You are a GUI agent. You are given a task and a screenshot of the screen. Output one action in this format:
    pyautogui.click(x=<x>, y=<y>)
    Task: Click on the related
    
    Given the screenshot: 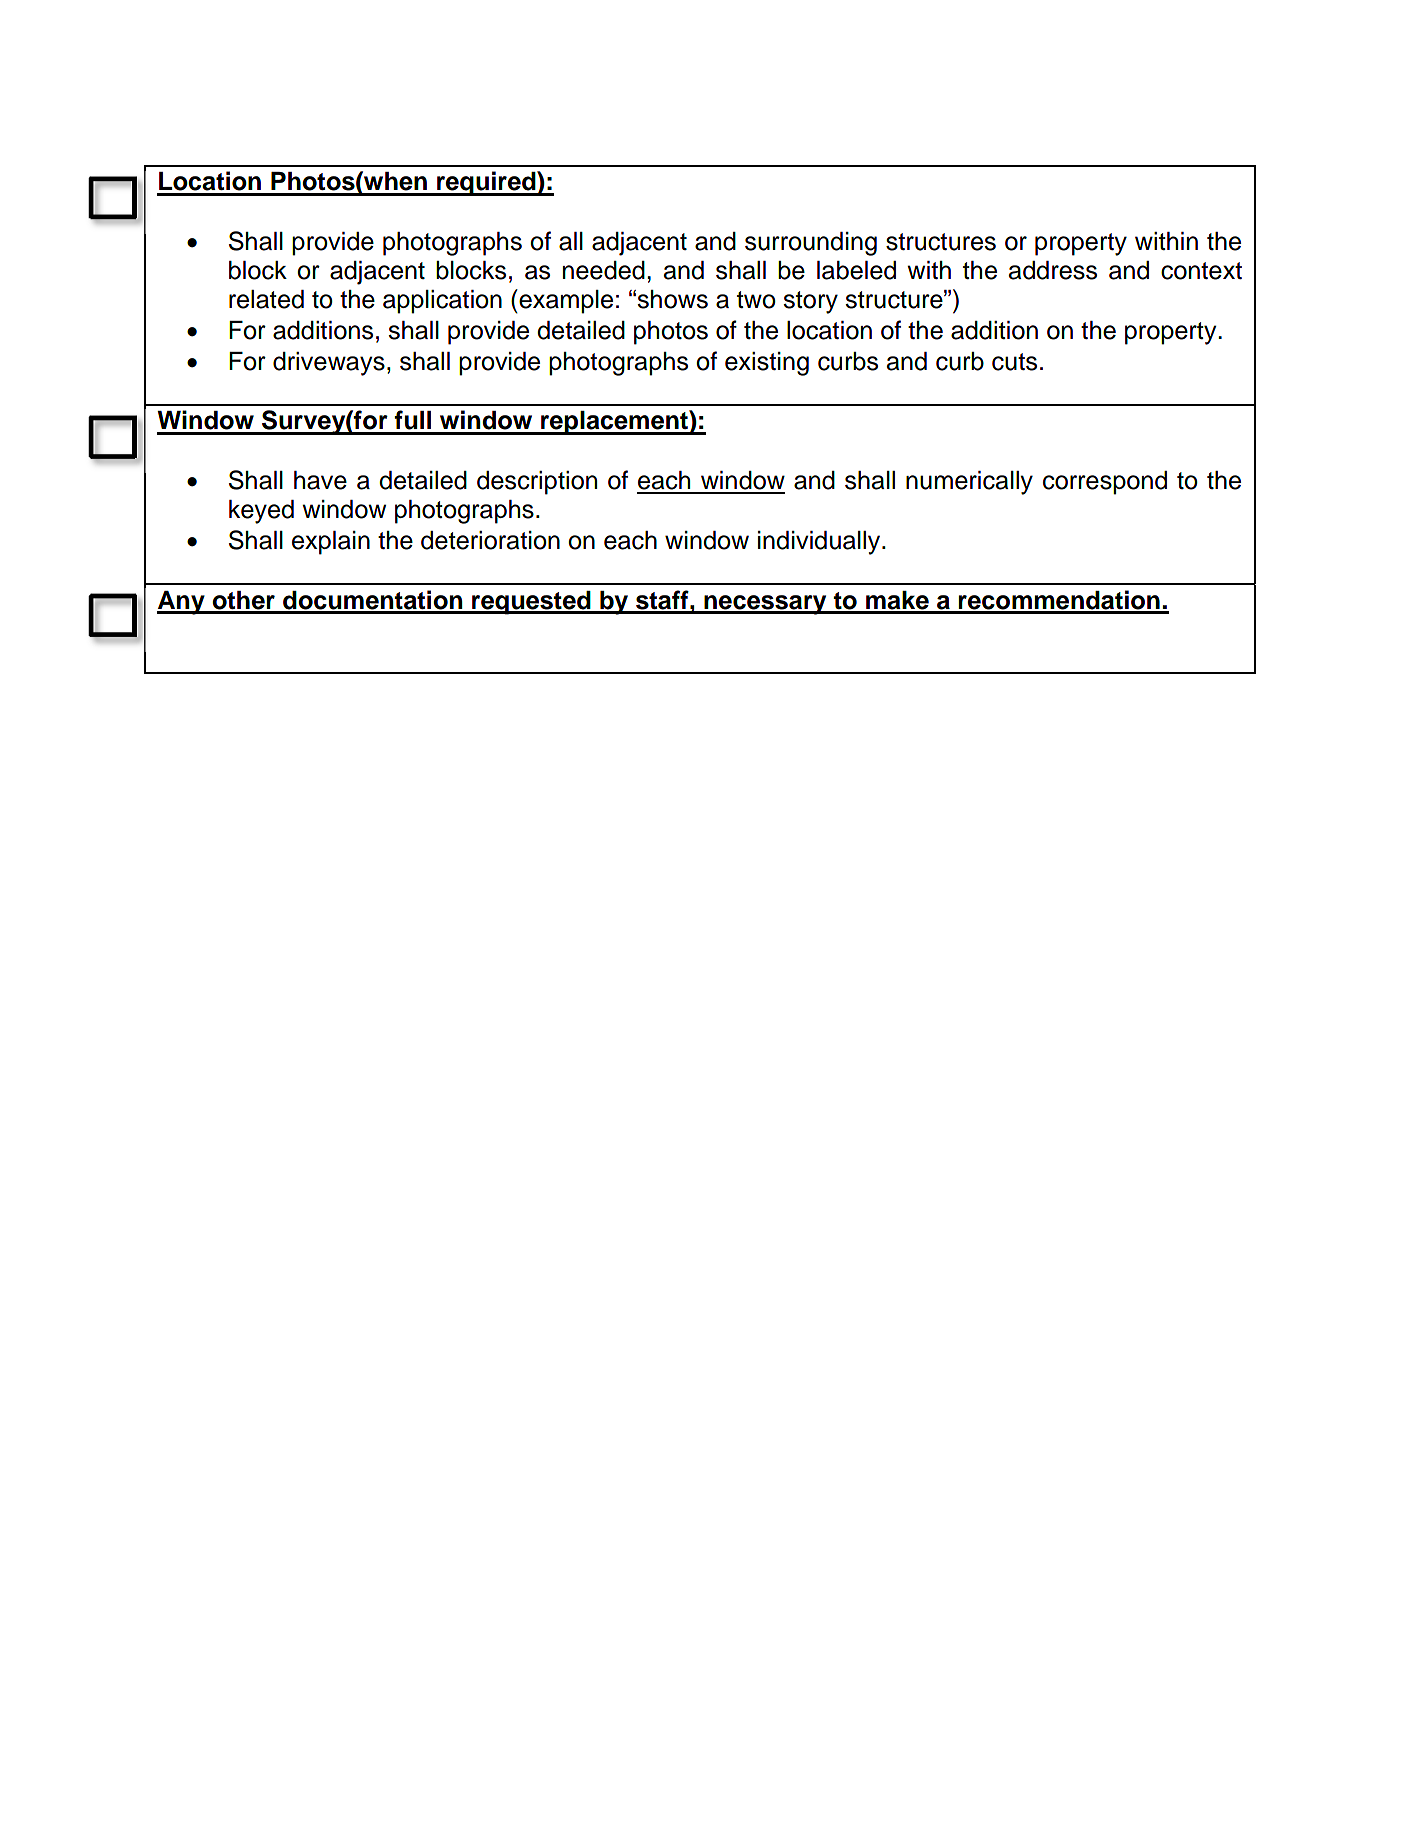 What is the action you would take?
    pyautogui.click(x=266, y=299)
